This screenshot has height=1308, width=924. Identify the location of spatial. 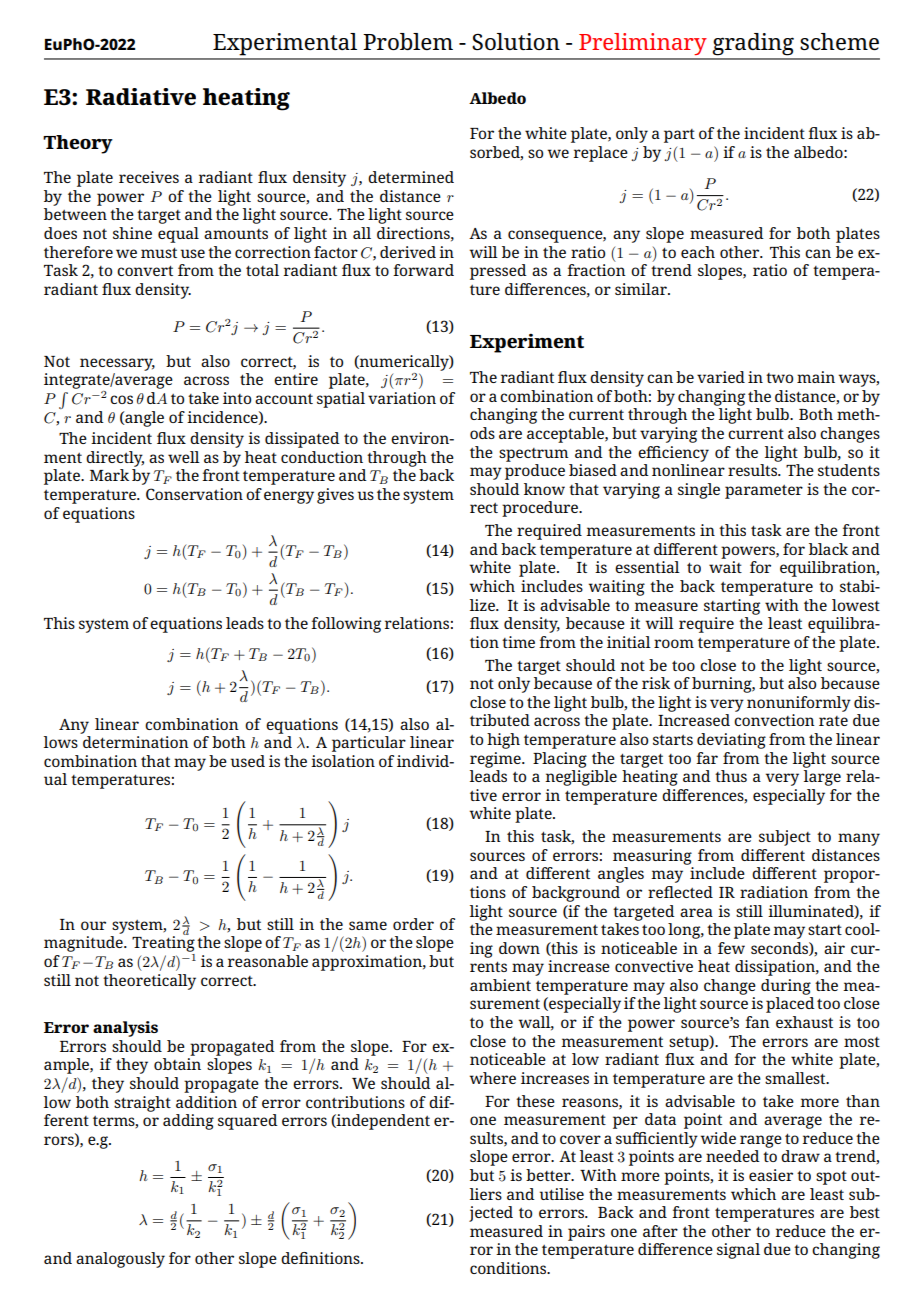
(341, 400).
